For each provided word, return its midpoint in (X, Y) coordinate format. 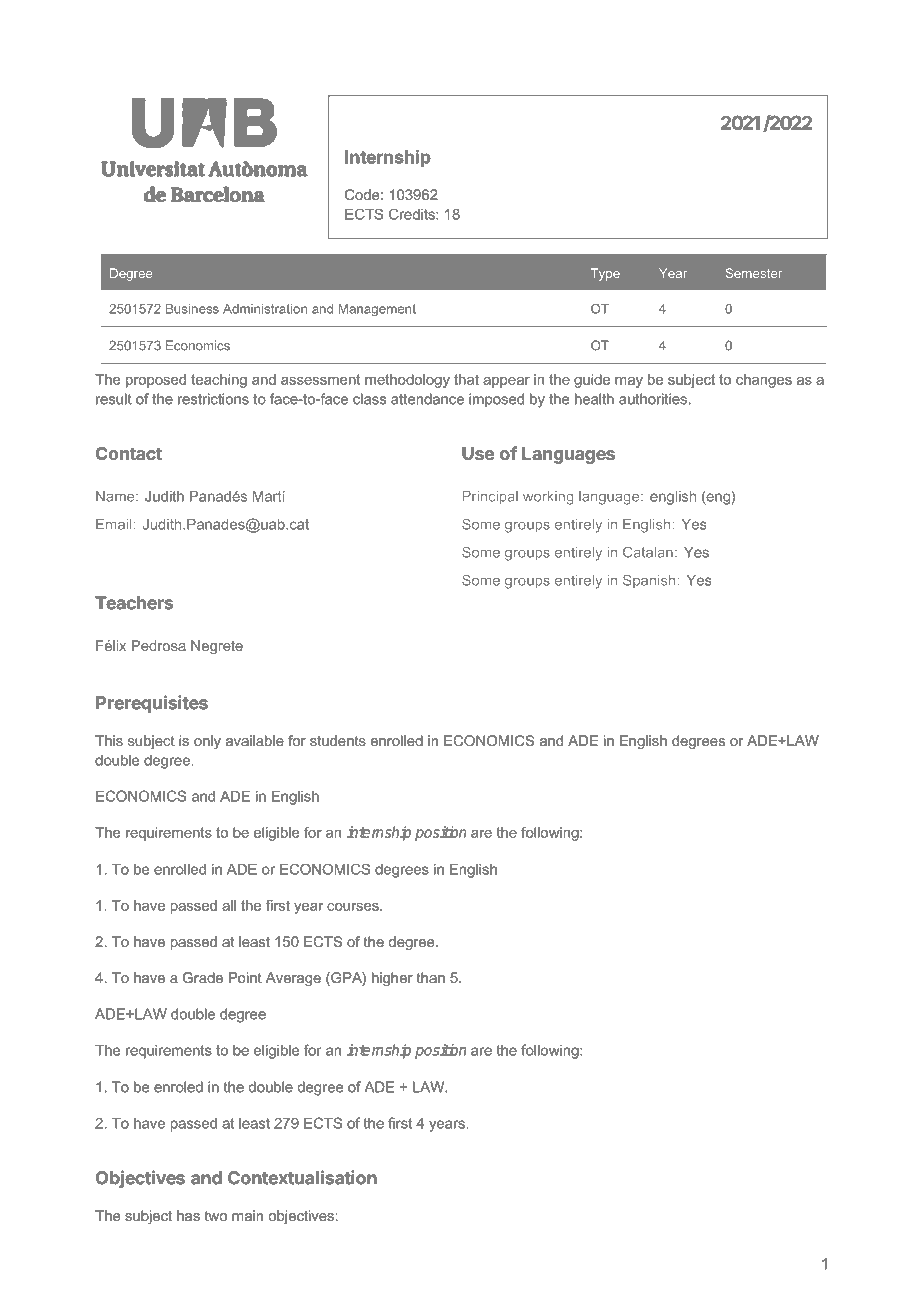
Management (377, 310)
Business (192, 309)
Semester (754, 273)
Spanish (650, 581)
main (247, 1215)
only (207, 742)
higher (392, 979)
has (188, 1215)
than (431, 977)
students (338, 740)
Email (115, 524)
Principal (490, 498)
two (216, 1216)
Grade (202, 977)
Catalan (648, 552)
